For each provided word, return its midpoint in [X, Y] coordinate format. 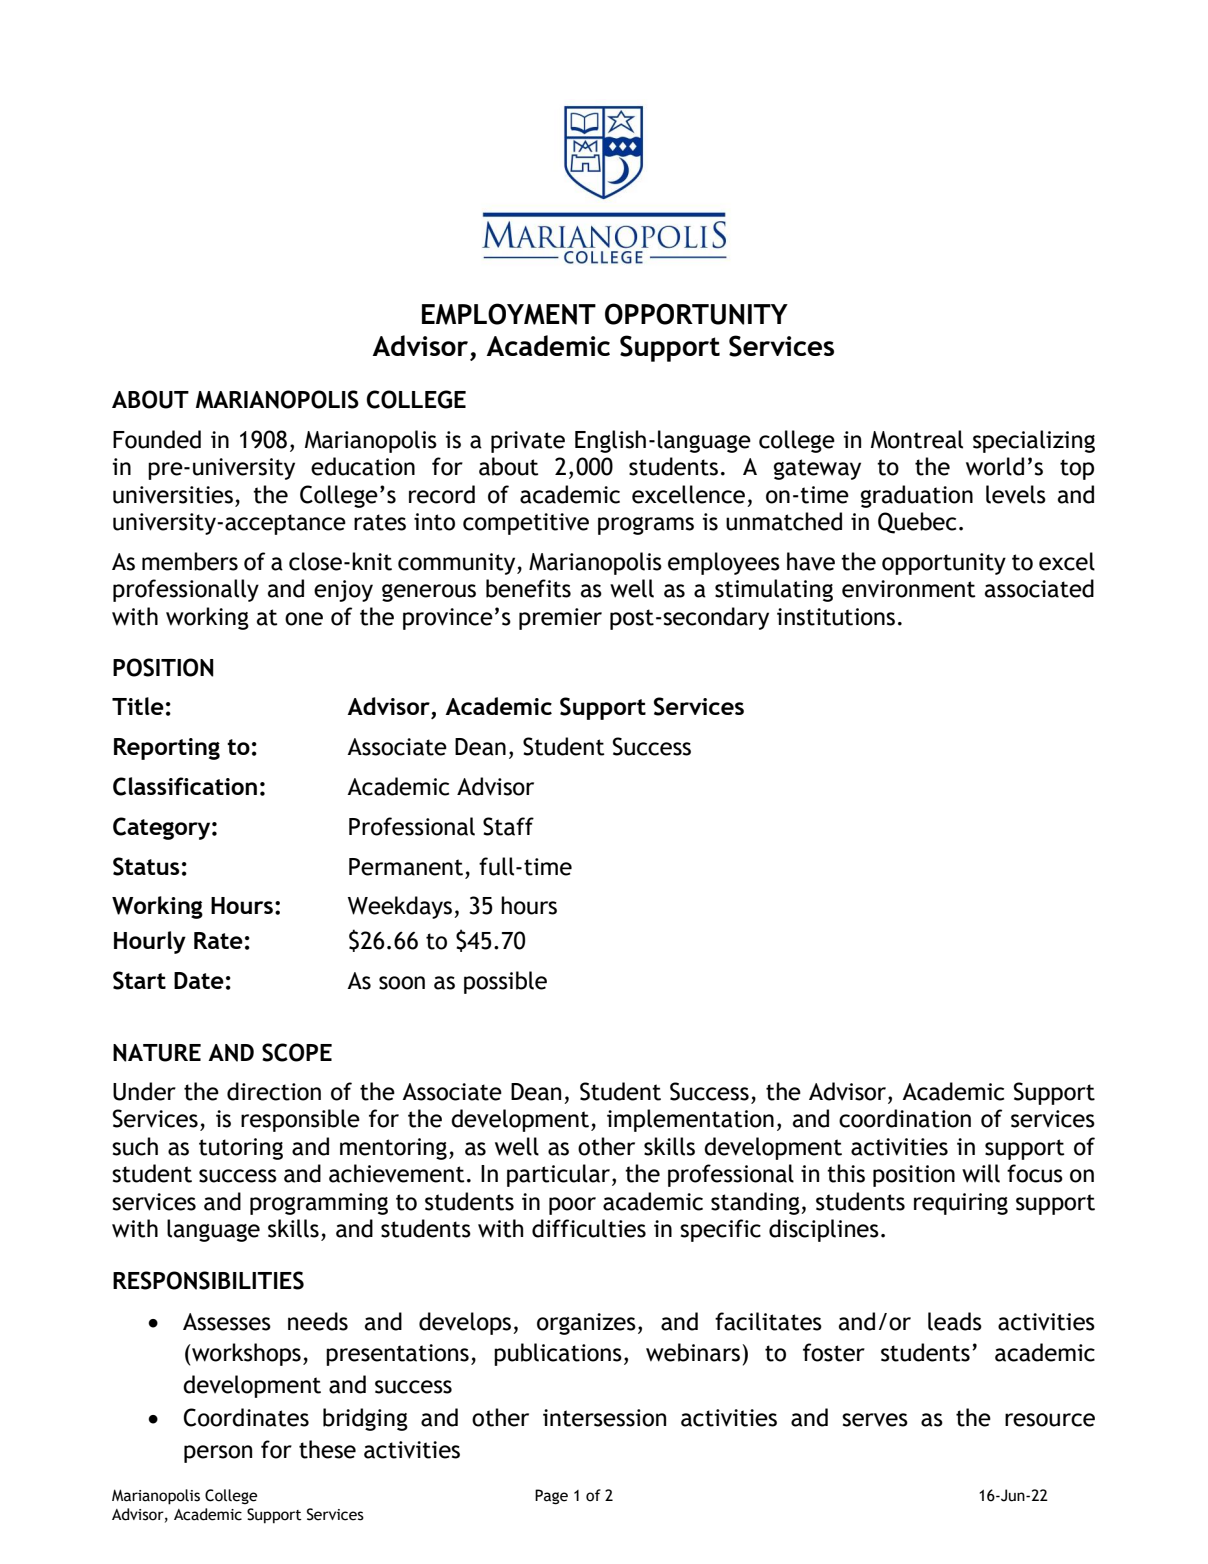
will [981, 1173]
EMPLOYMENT [509, 314]
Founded [157, 439]
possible [505, 982]
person [218, 1454]
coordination [905, 1118]
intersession [604, 1418]
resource [1050, 1420]
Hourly [150, 942]
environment [909, 589]
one [304, 619]
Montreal [917, 439]
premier [560, 619]
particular [560, 1175]
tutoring [241, 1149]
